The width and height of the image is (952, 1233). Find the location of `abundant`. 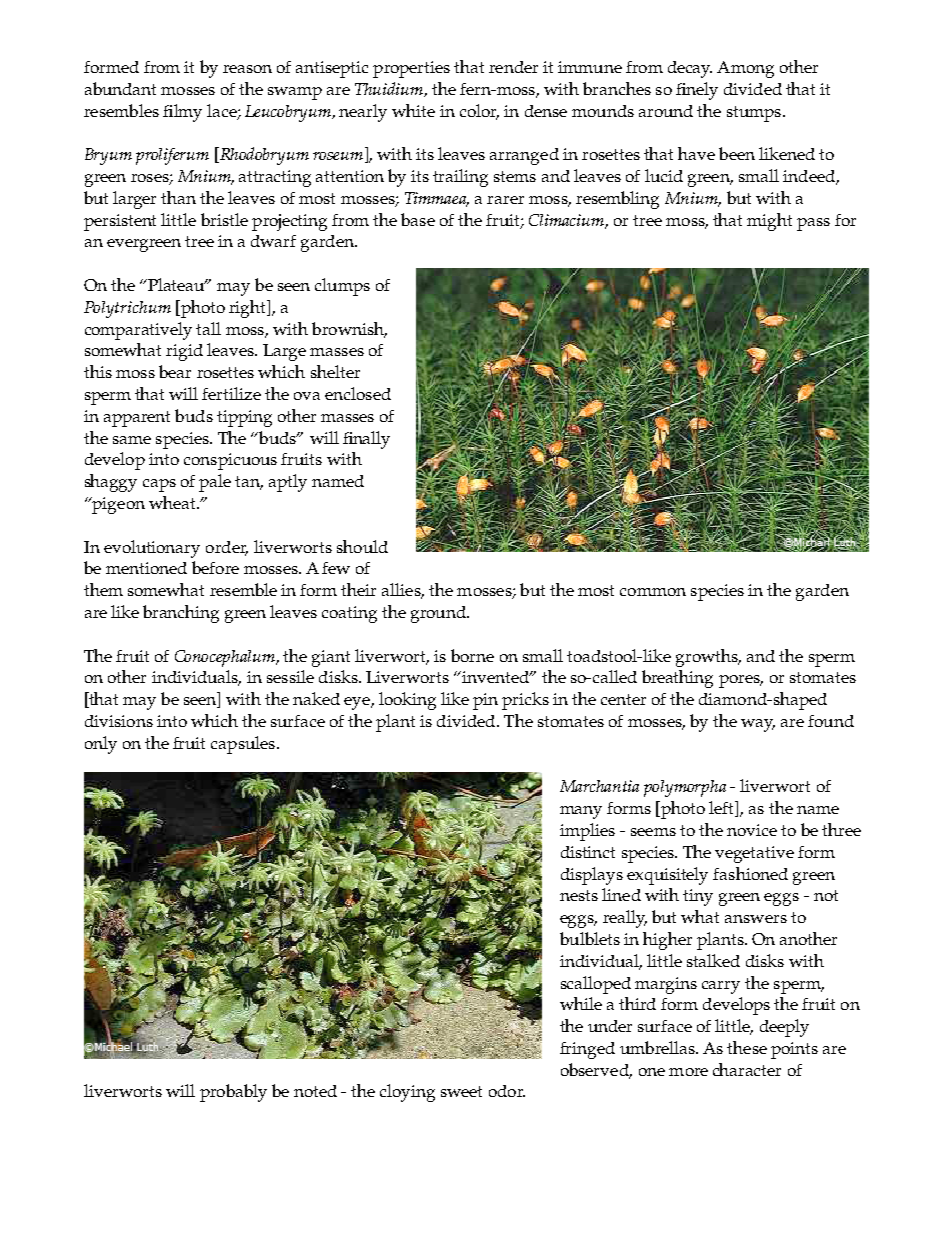

abundant is located at coordinates (120, 88).
